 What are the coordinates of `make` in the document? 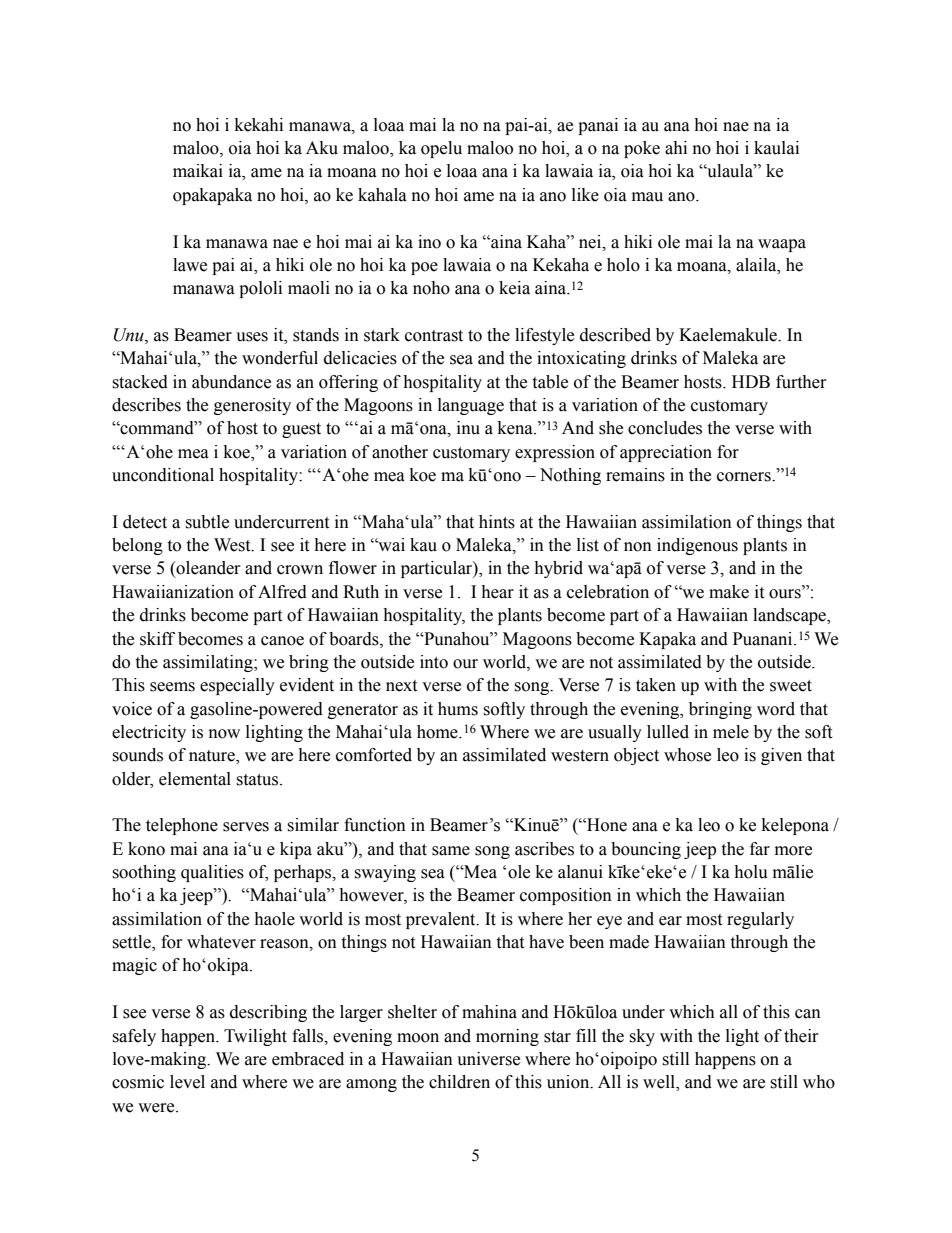 It's located at (729, 592).
